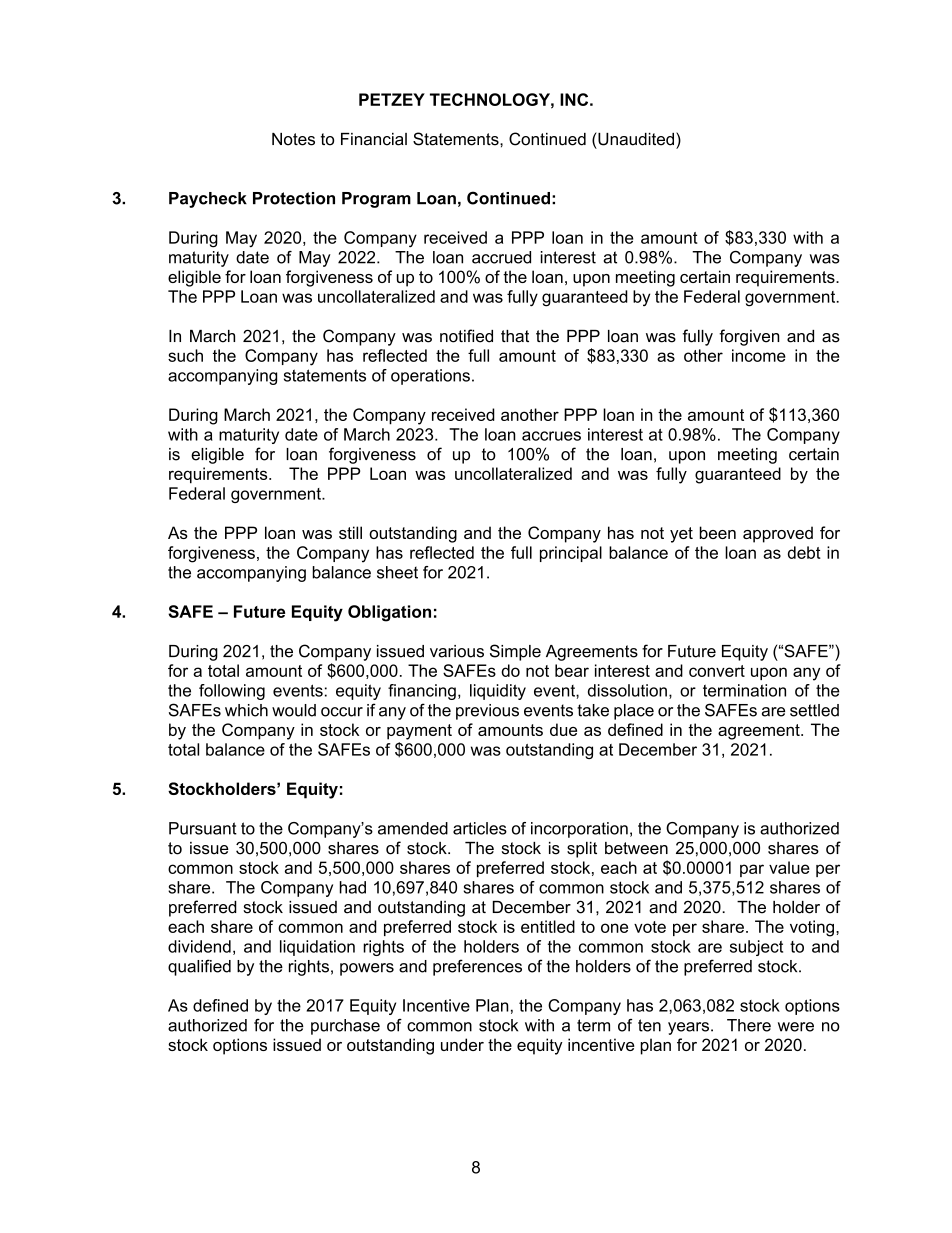 The height and width of the screenshot is (1233, 952). What do you see at coordinates (759, 355) in the screenshot?
I see `income` at bounding box center [759, 355].
